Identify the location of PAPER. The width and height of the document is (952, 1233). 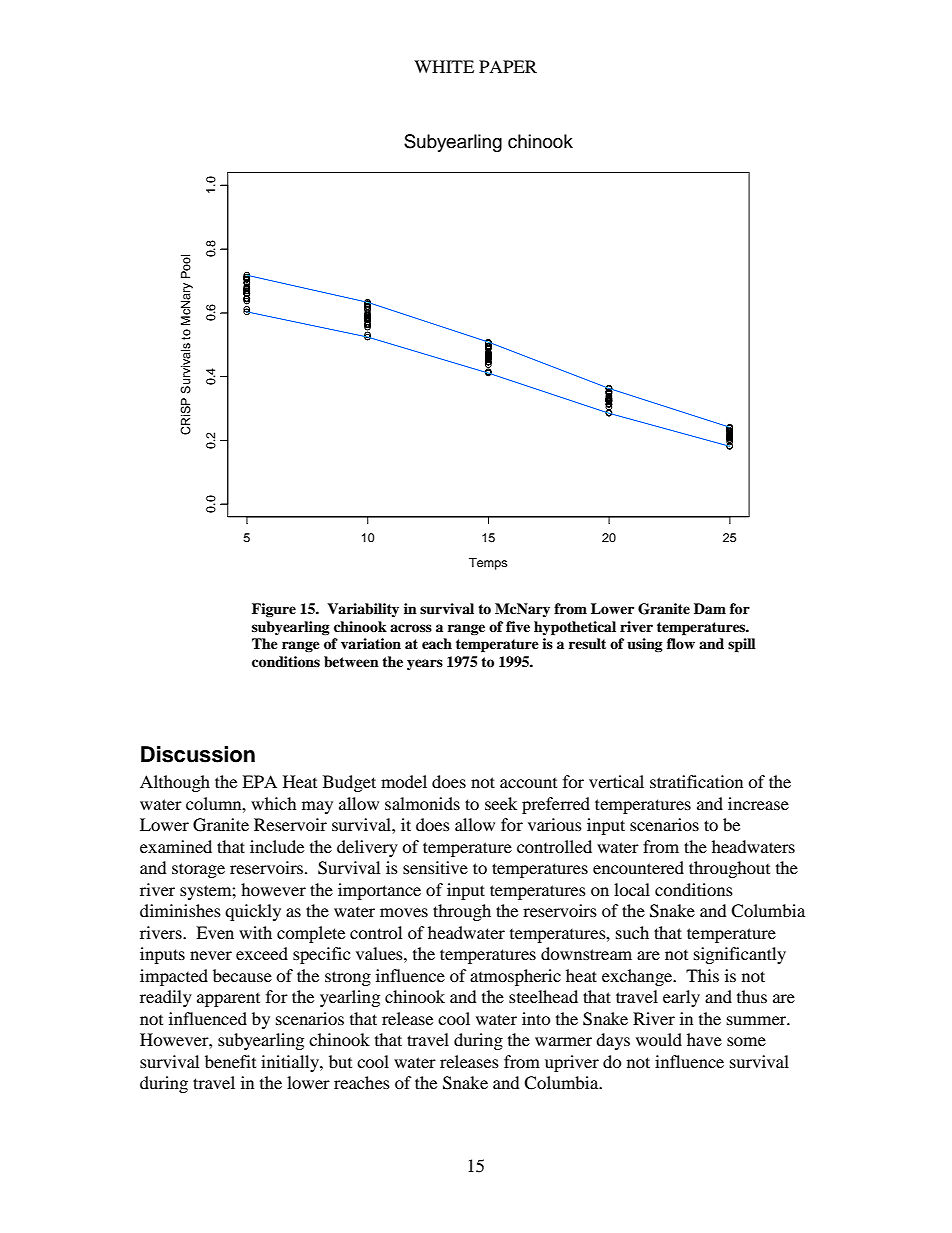
(508, 66).
